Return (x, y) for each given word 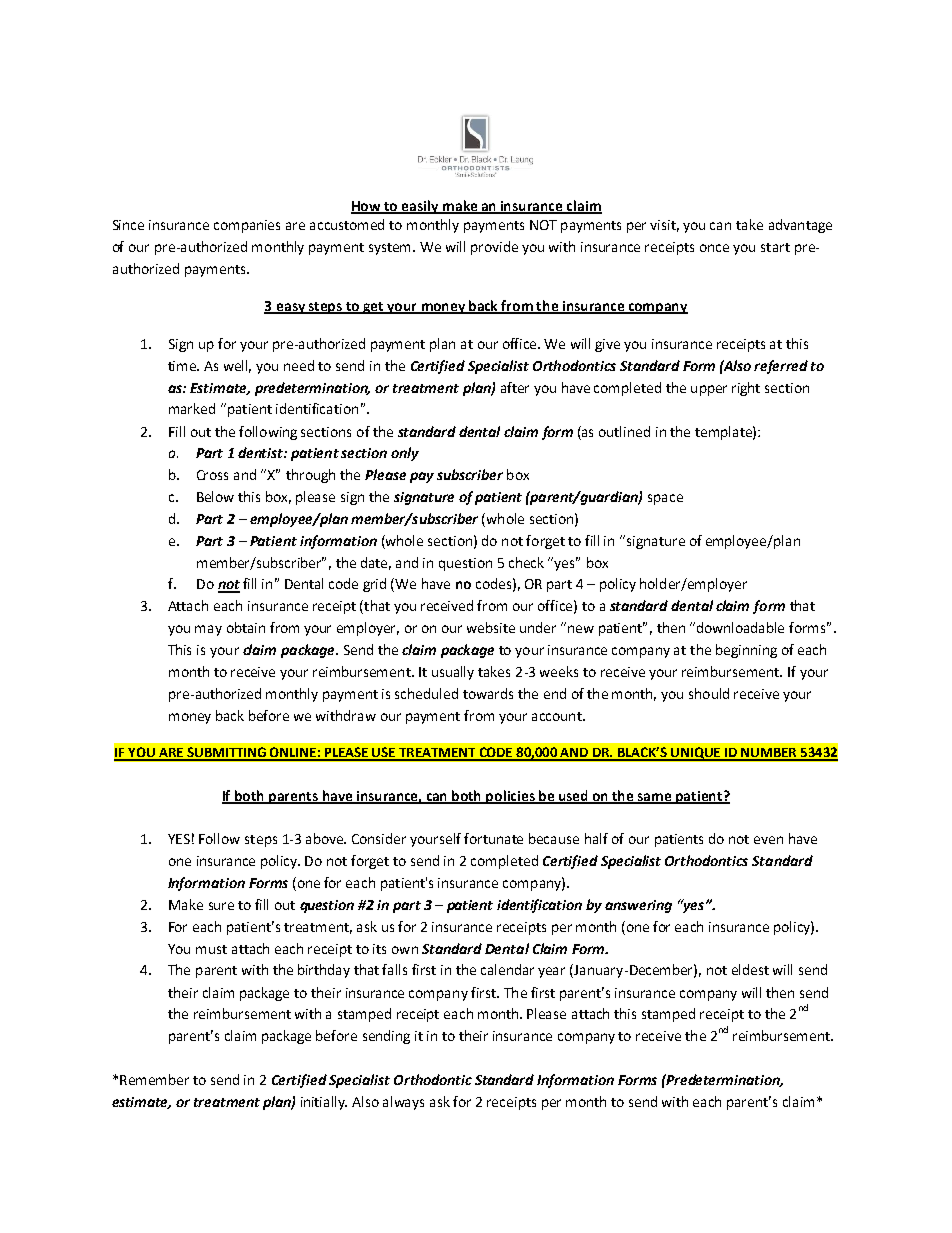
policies (511, 797)
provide (494, 248)
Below (215, 496)
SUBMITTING (226, 753)
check (526, 562)
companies (247, 226)
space (665, 499)
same (655, 798)
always (403, 1103)
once (714, 248)
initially (324, 1103)
